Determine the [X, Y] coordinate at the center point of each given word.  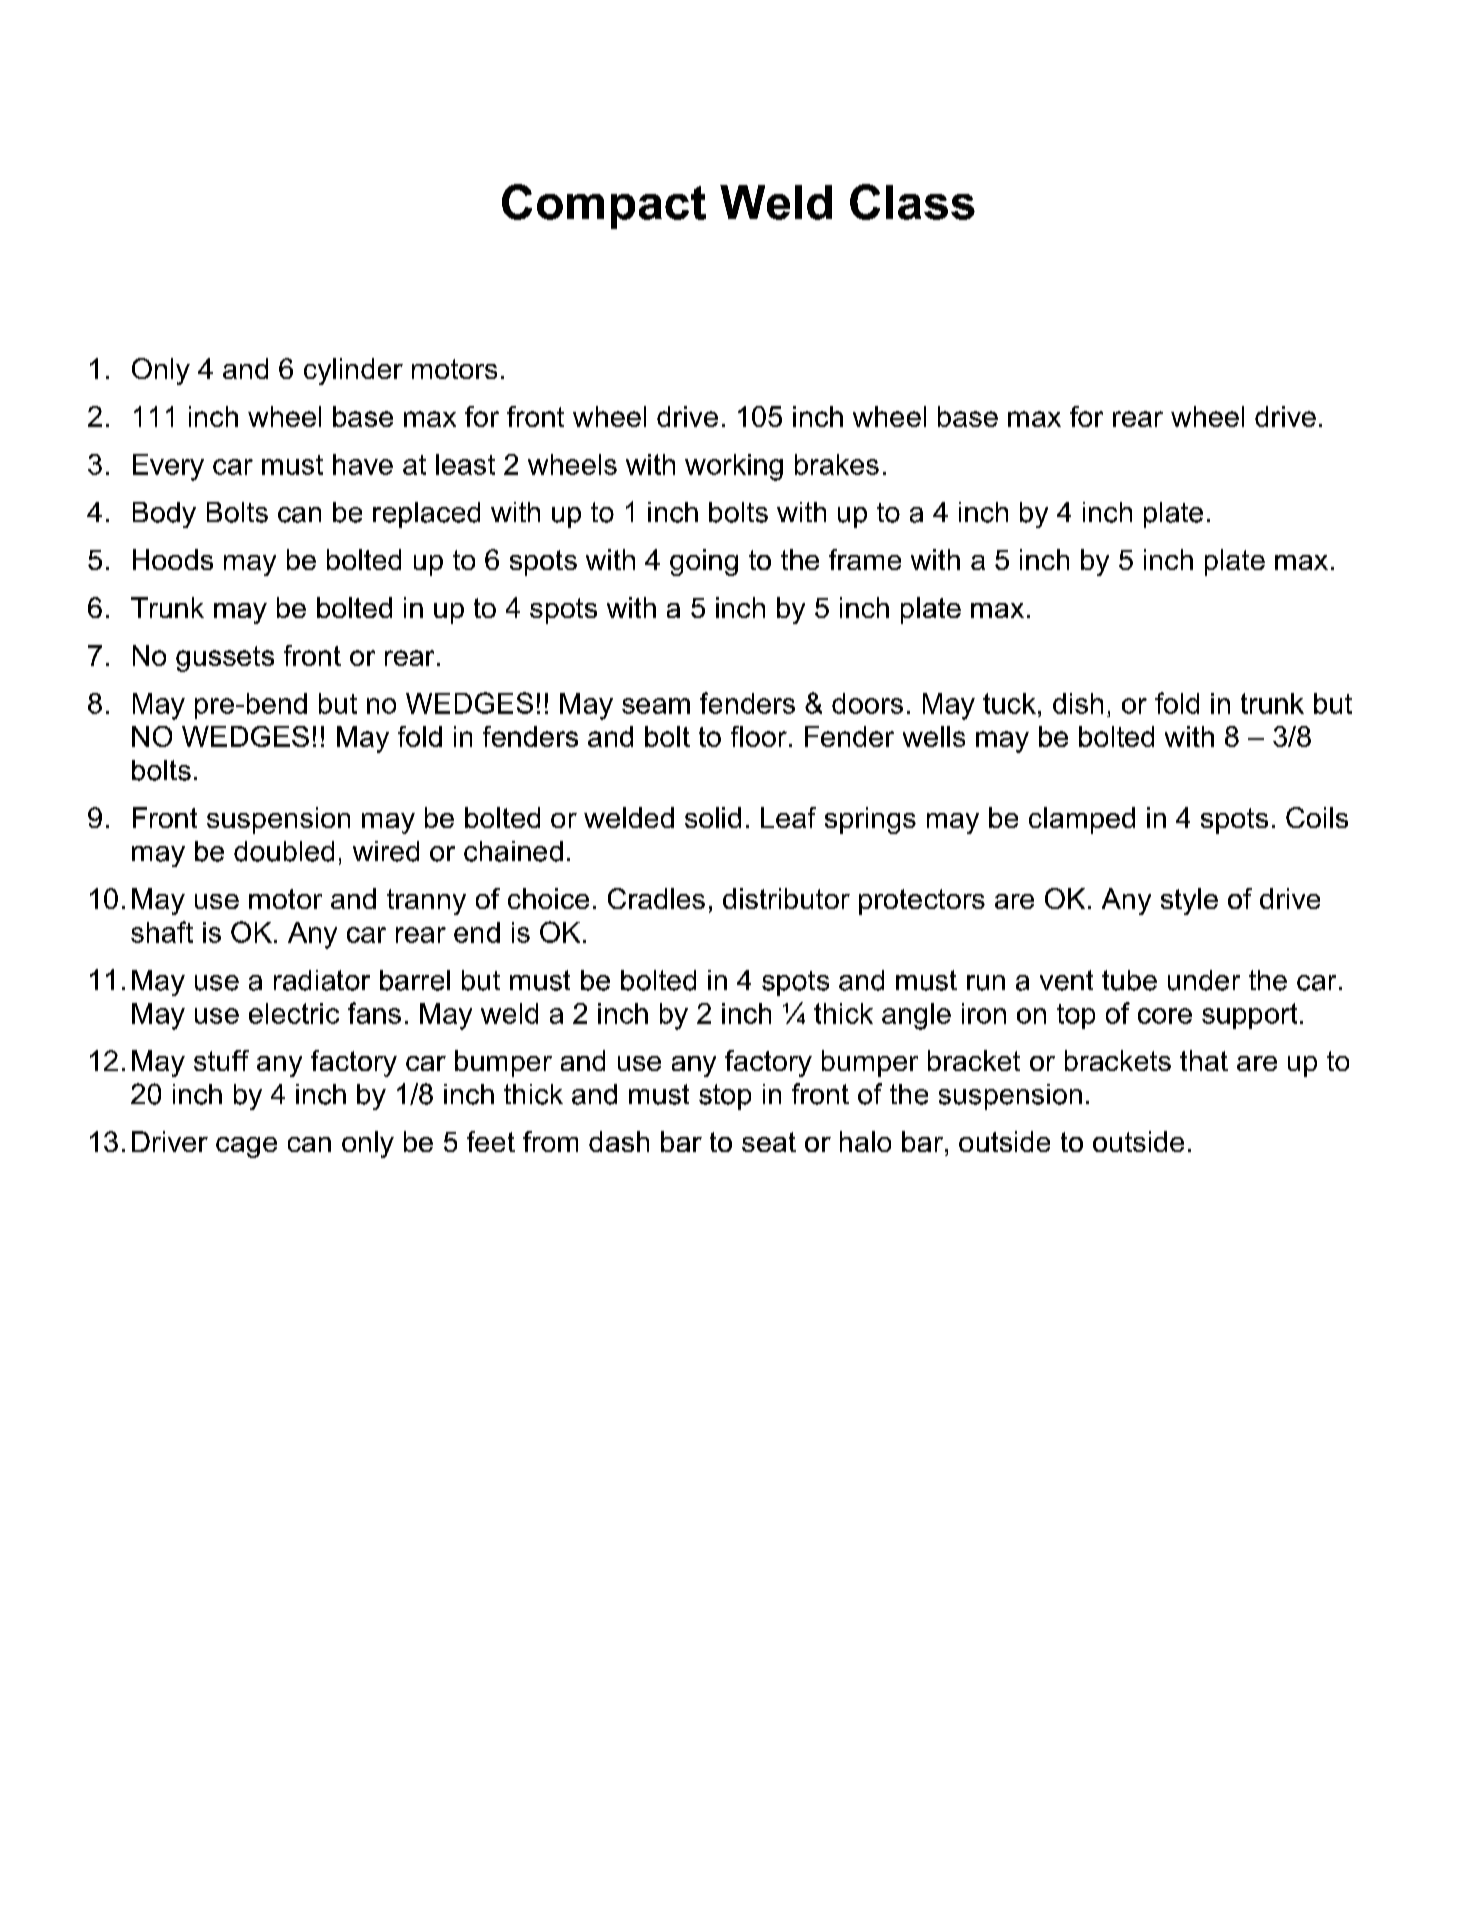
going [704, 562]
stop [725, 1097]
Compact [604, 206]
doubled [284, 851]
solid [713, 817]
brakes [837, 464]
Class [912, 202]
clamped [1082, 820]
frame [865, 559]
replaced [426, 515]
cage [246, 1147]
